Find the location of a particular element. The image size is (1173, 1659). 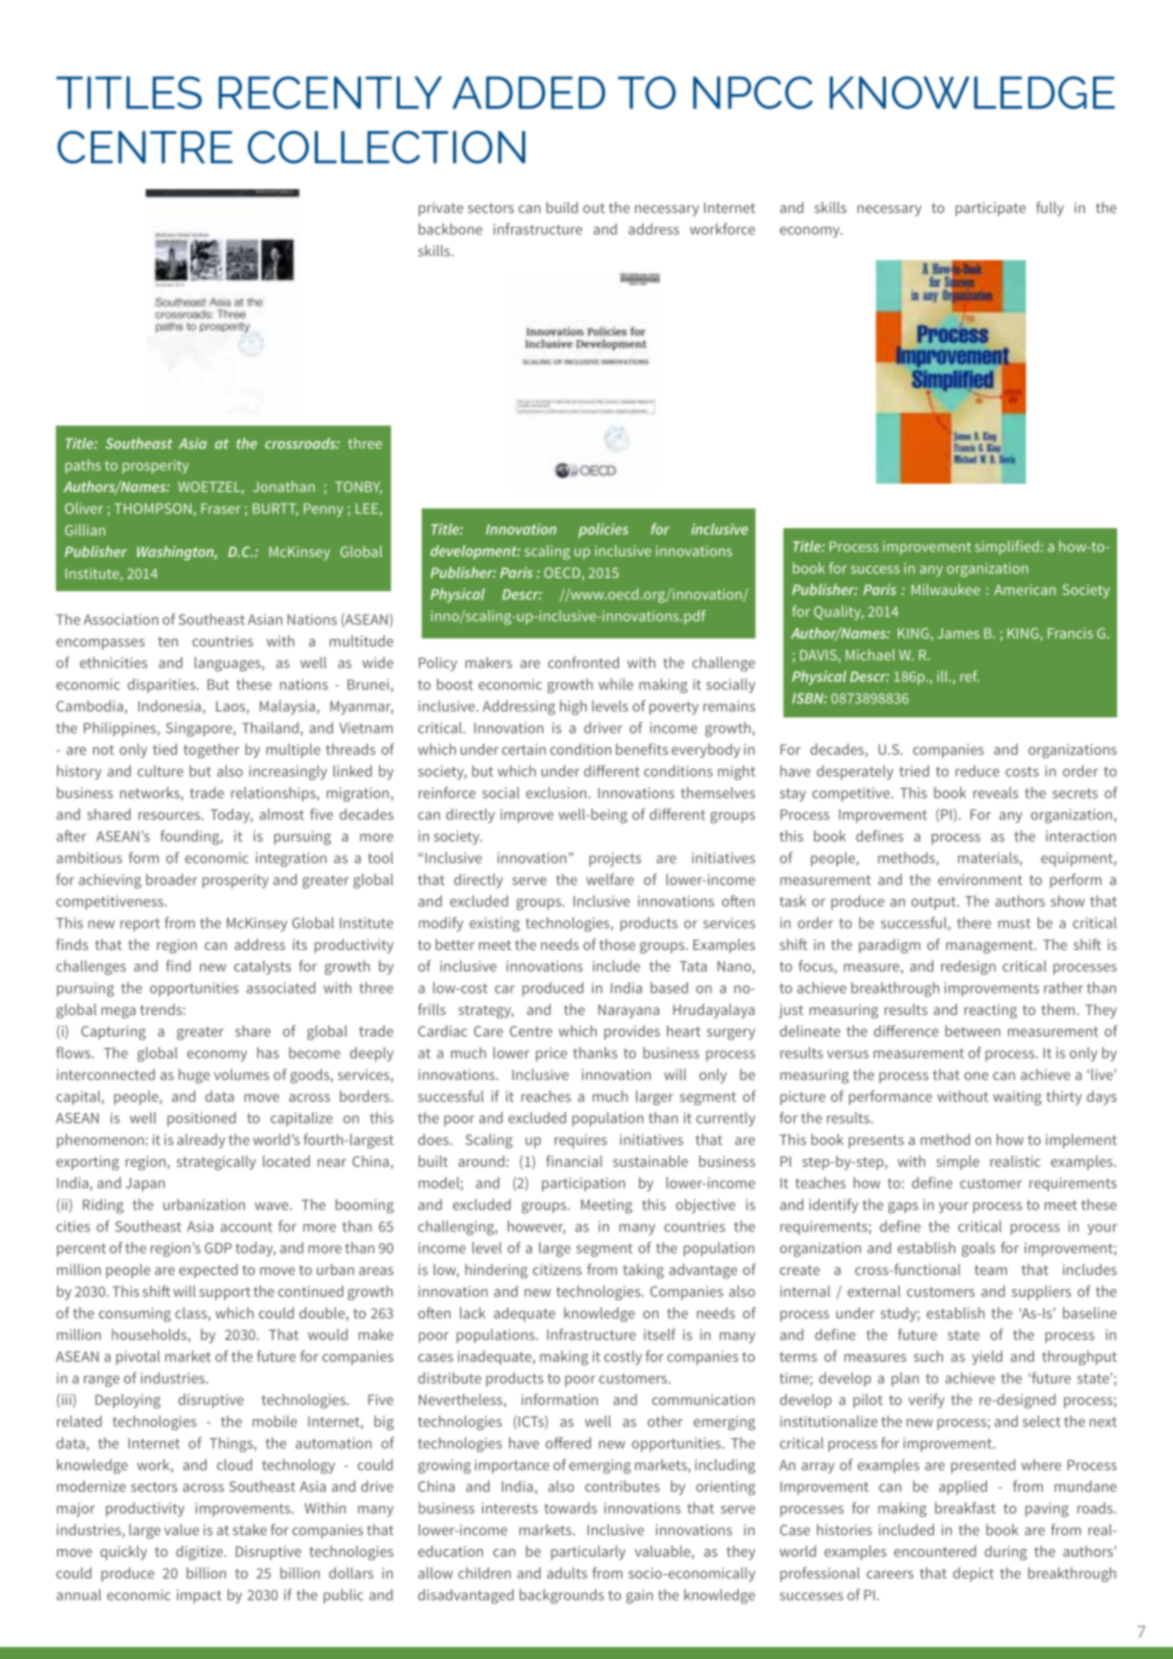

expected is located at coordinates (208, 1271).
